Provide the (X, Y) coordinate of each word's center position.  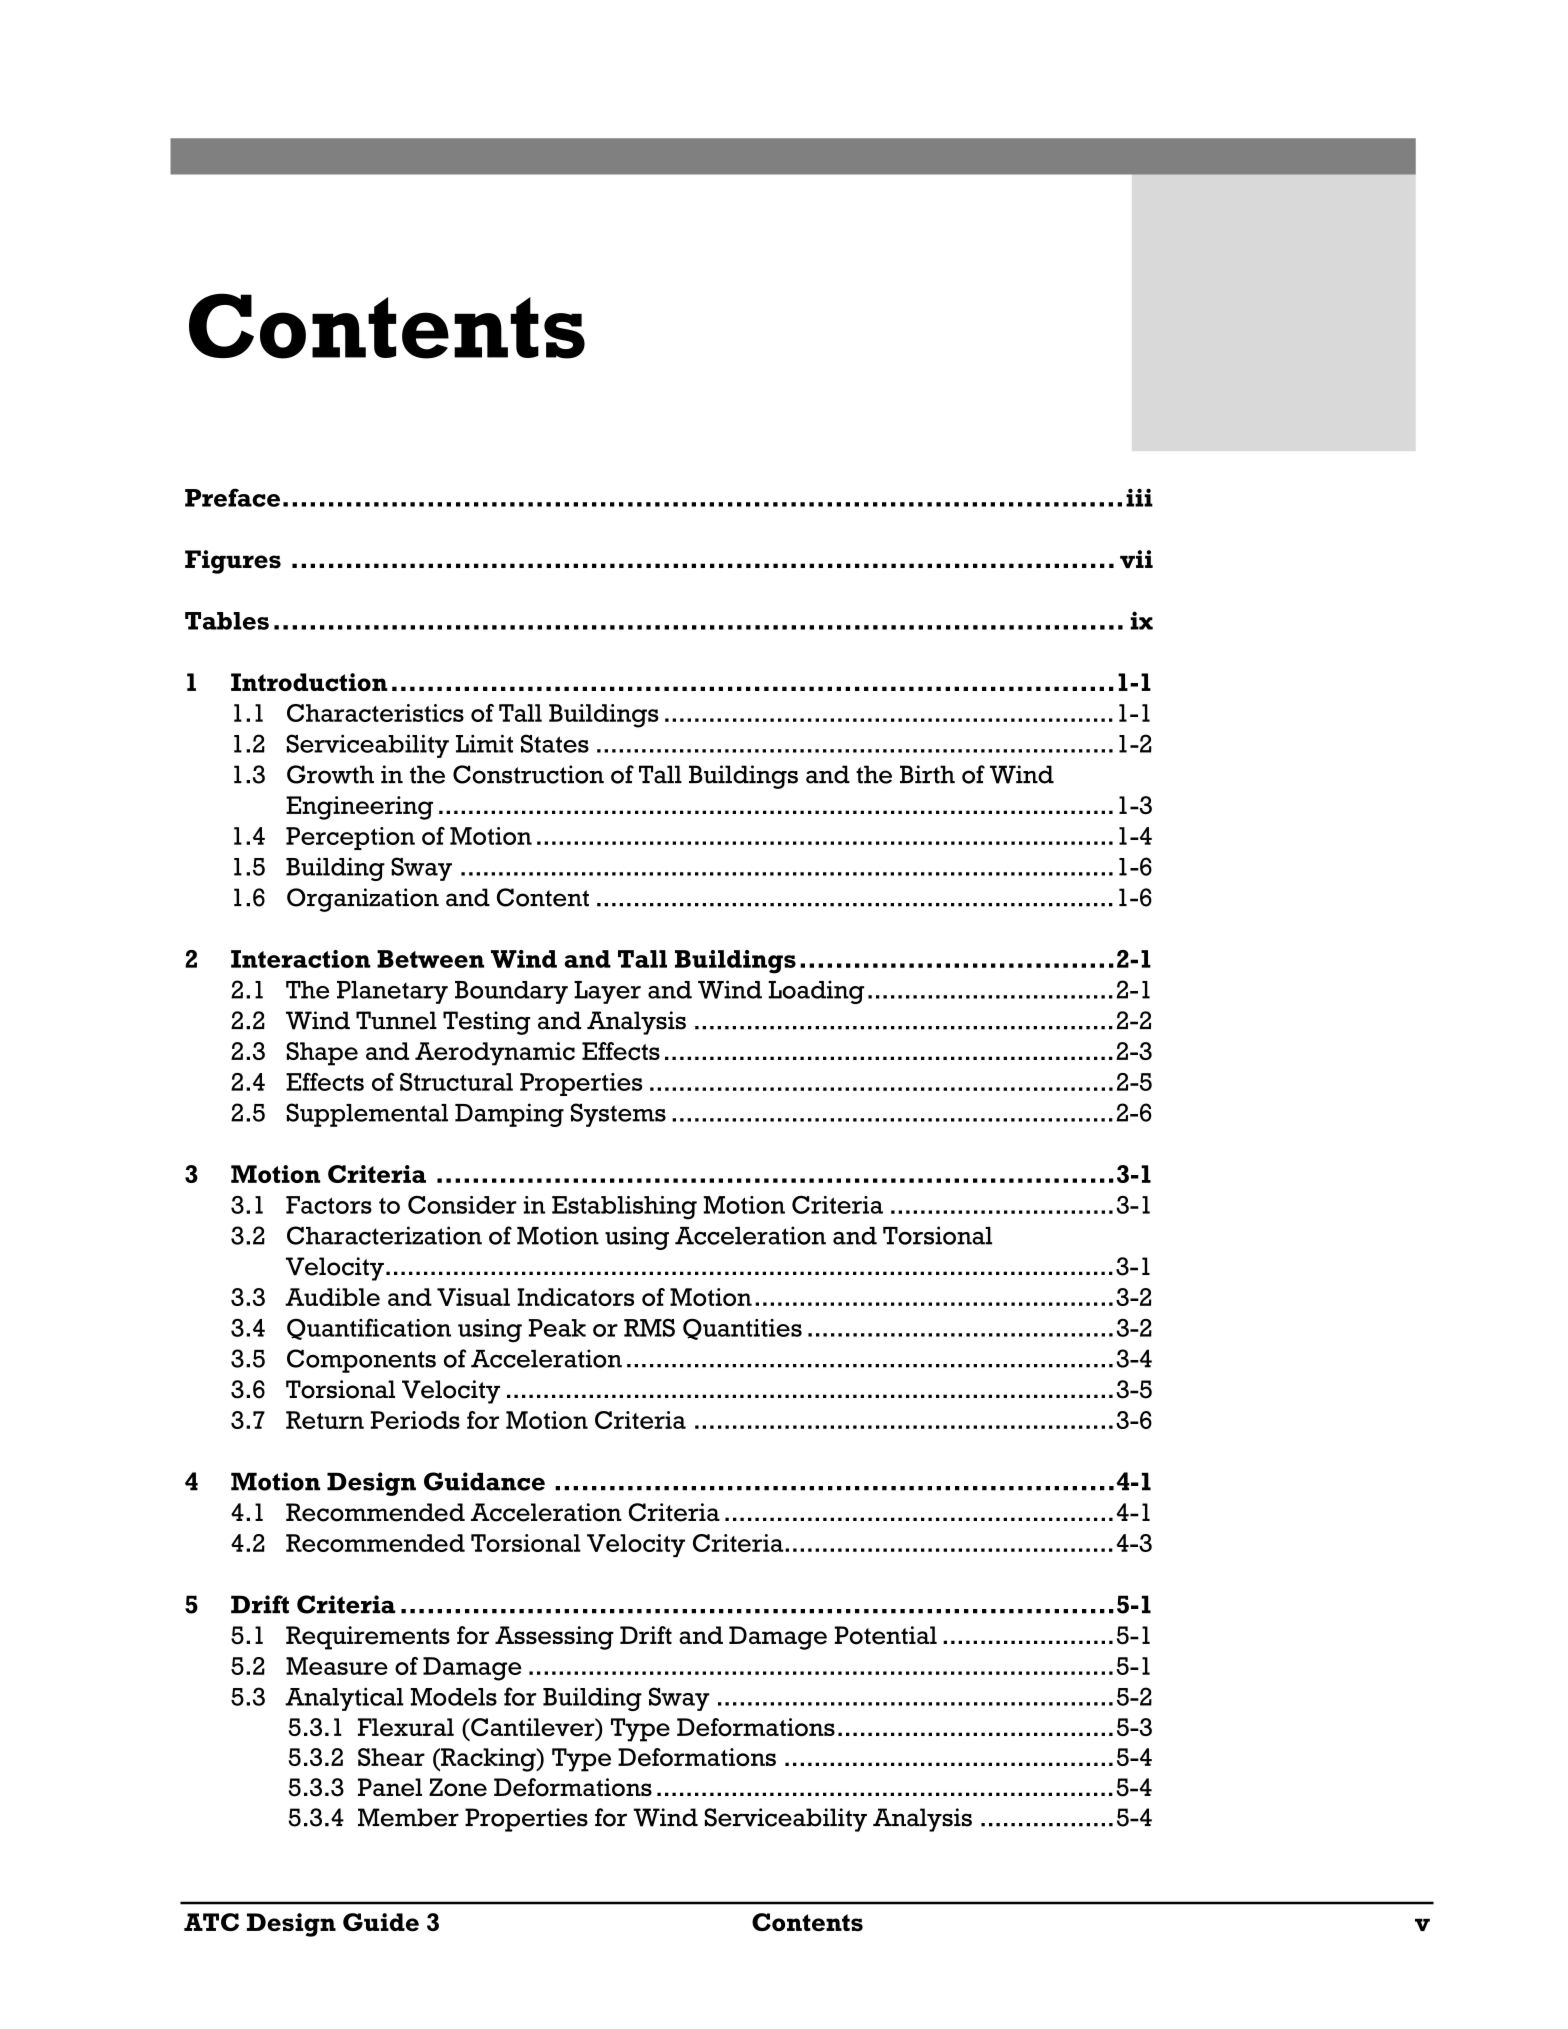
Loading (816, 992)
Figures (233, 562)
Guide (381, 1922)
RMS (649, 1328)
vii (1136, 559)
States (555, 743)
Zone (458, 1787)
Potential (885, 1635)
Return (325, 1420)
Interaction (301, 959)
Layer (607, 992)
